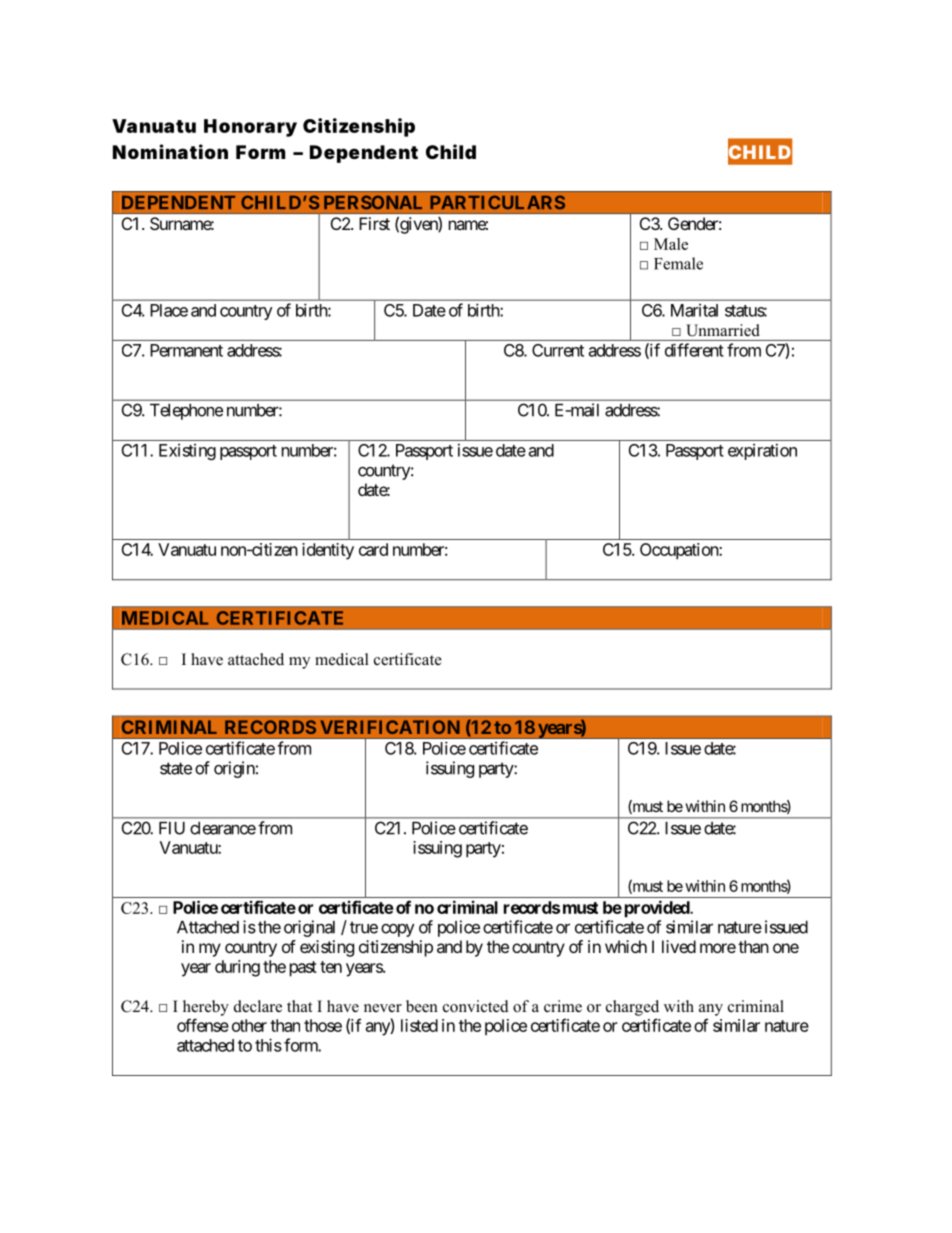 This image has width=952, height=1233. I want to click on PARTICULARS, so click(497, 202).
